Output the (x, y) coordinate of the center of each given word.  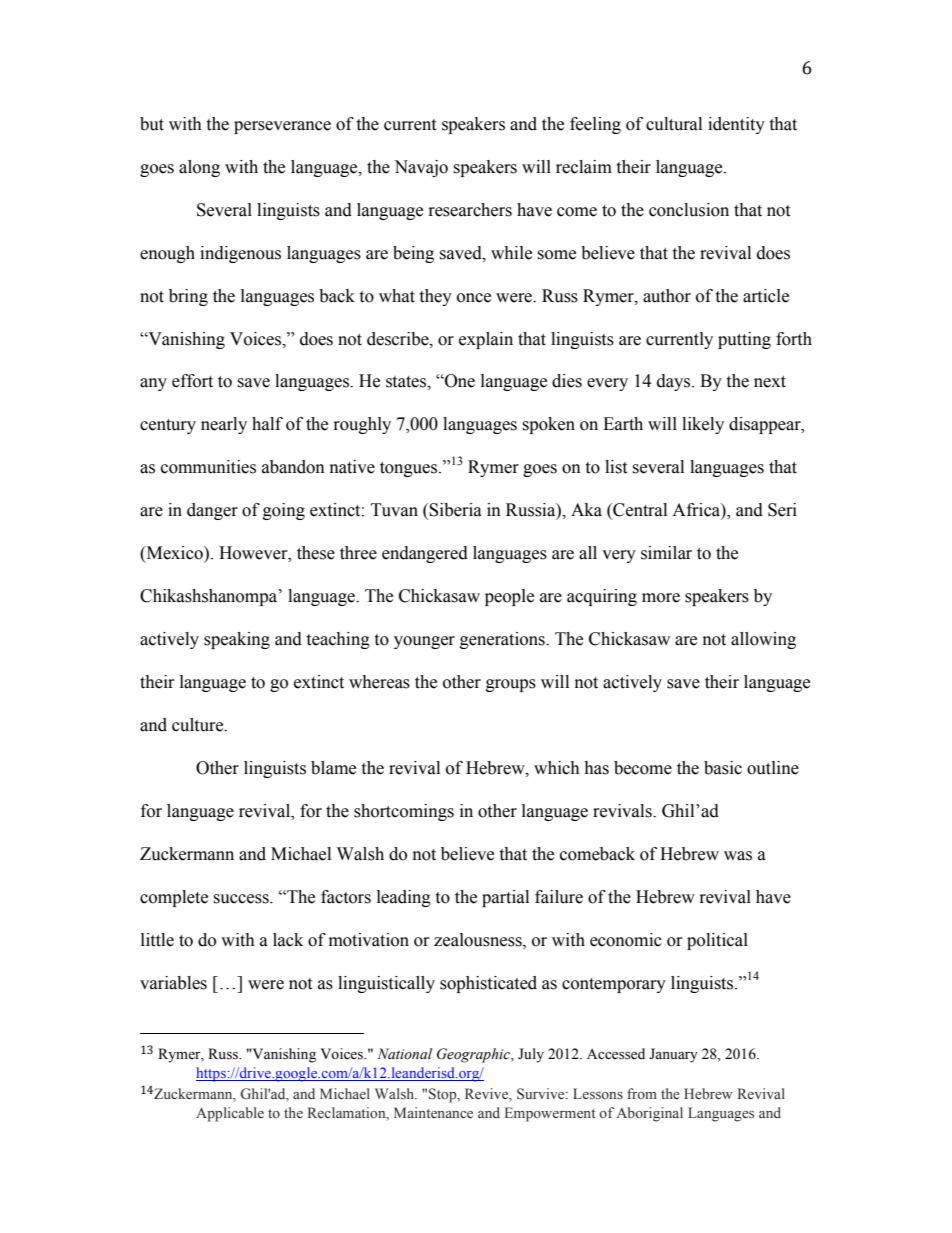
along (199, 168)
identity (736, 125)
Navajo (421, 168)
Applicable (230, 1114)
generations (503, 640)
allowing (763, 640)
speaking (237, 640)
